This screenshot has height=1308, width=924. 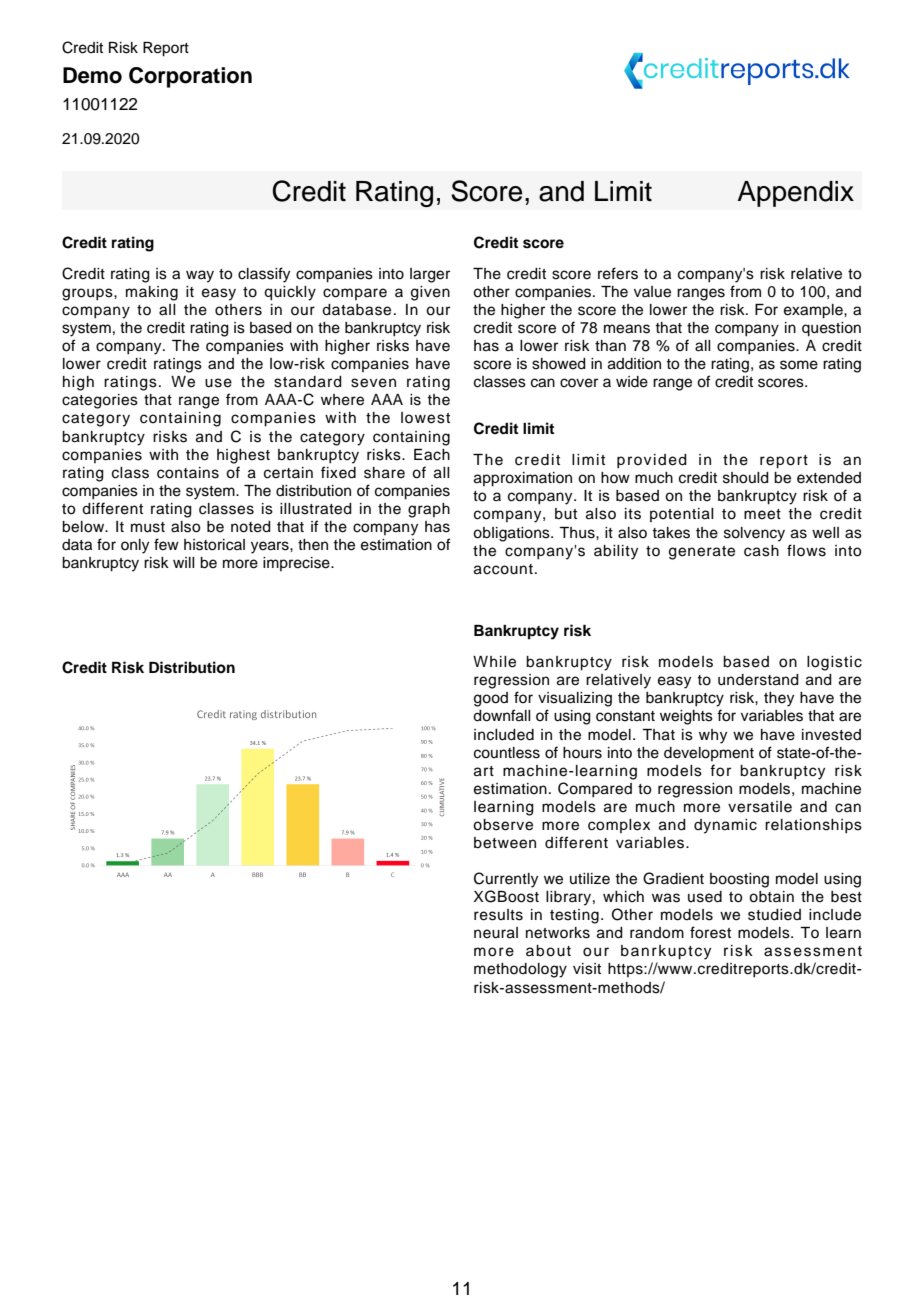 I want to click on graph, so click(x=429, y=510).
